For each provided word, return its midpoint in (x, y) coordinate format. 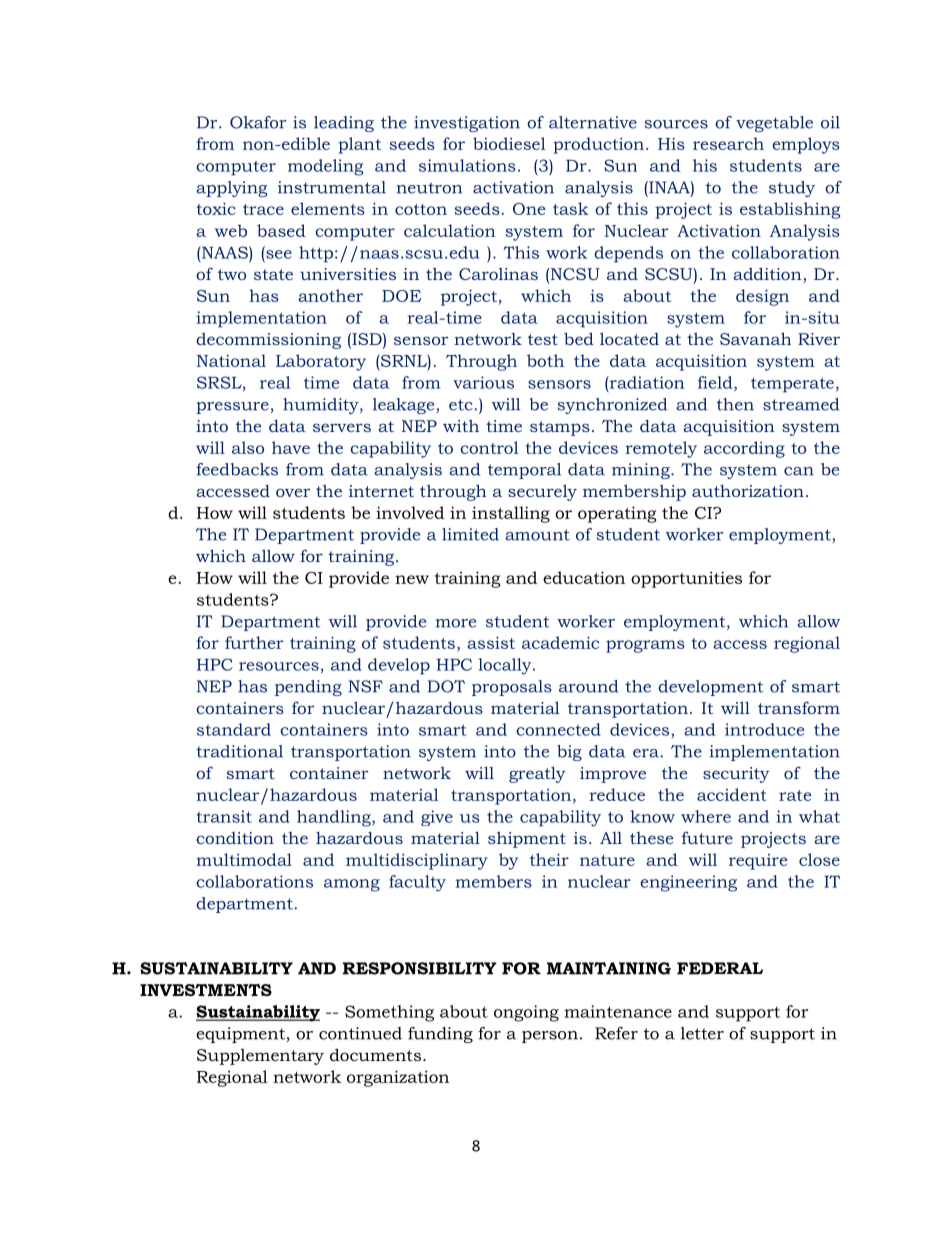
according (744, 449)
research (728, 143)
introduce (764, 729)
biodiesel (509, 143)
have (291, 447)
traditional (239, 751)
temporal (524, 471)
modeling (326, 167)
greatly (537, 774)
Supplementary (260, 1056)
